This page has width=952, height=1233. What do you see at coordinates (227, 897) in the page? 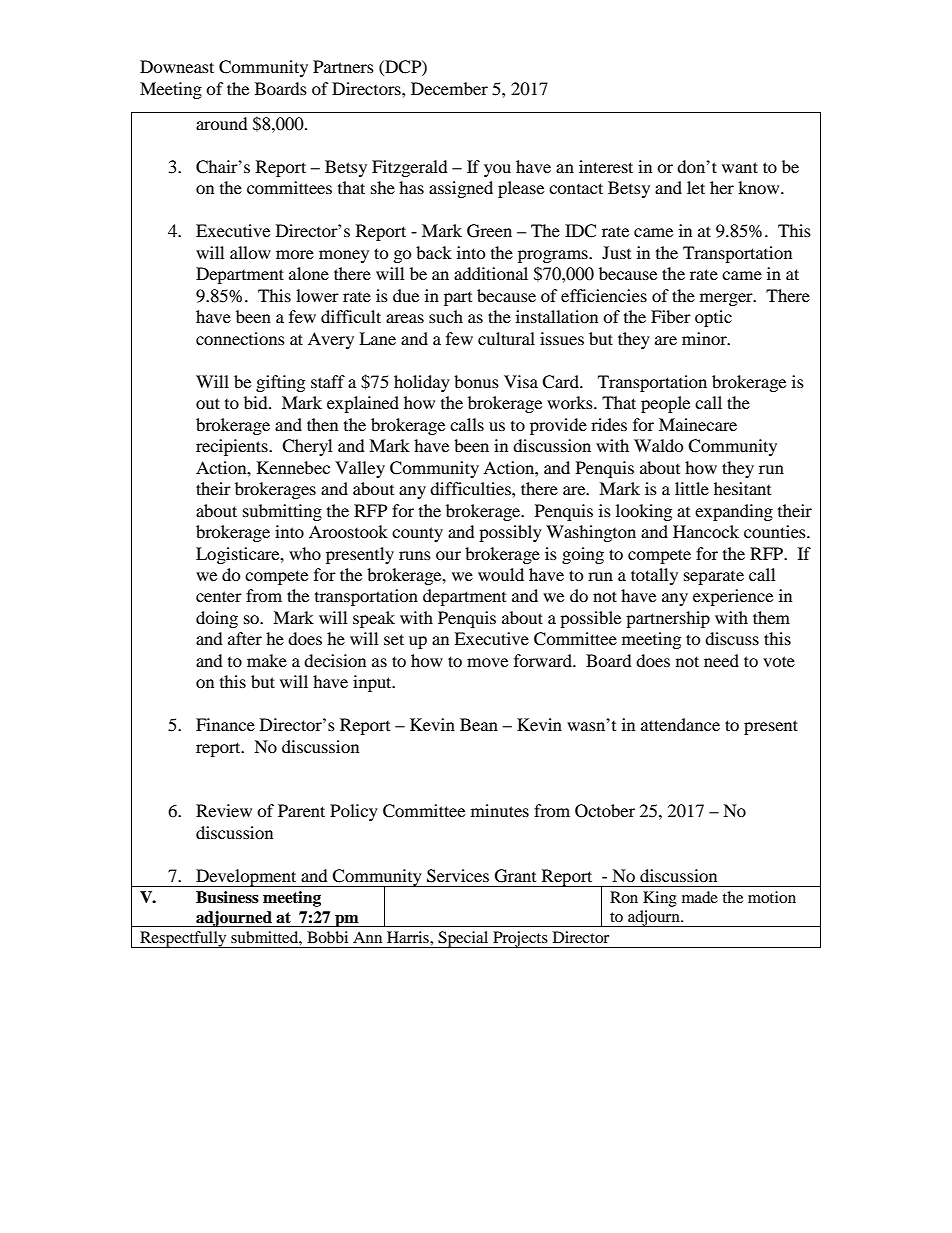
I see `Business` at bounding box center [227, 897].
